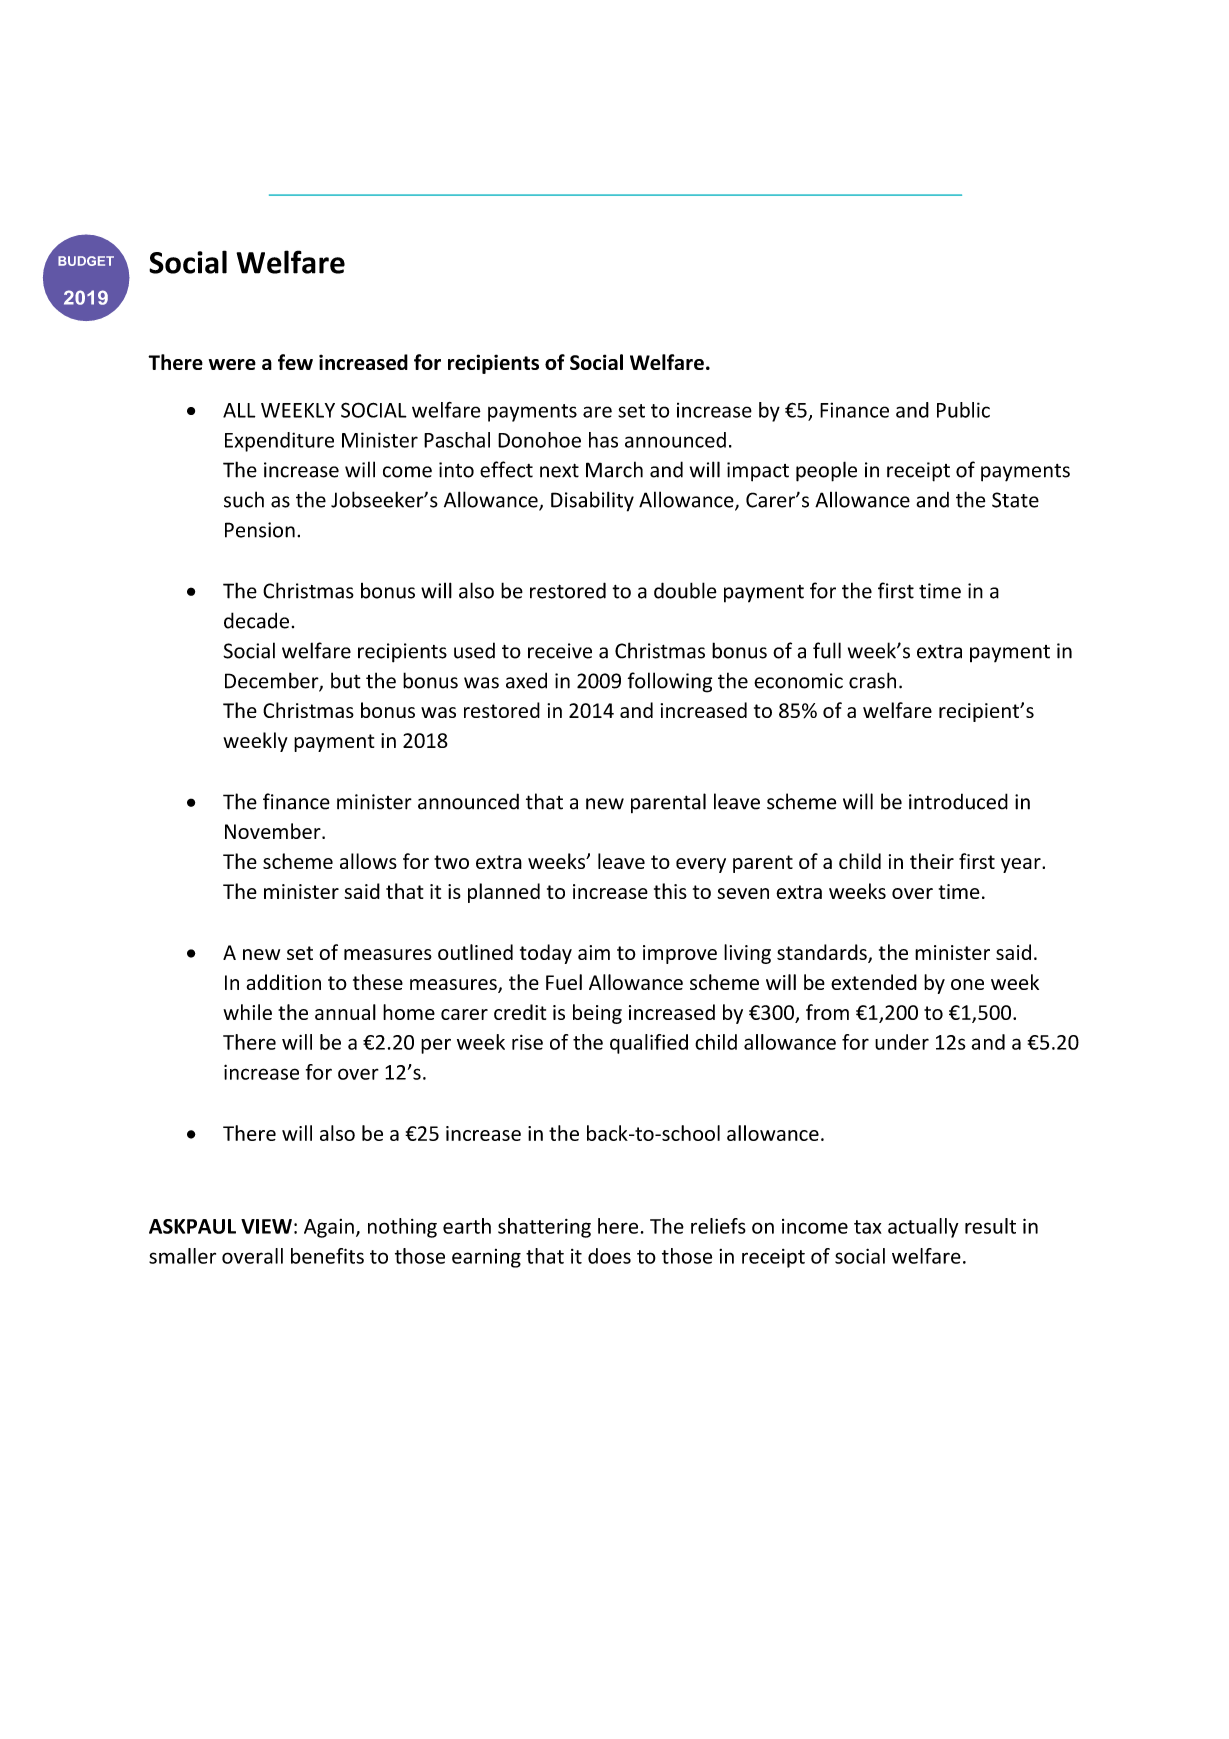 Image resolution: width=1229 pixels, height=1739 pixels. Describe the element at coordinates (182, 1256) in the document. I see `smaller` at that location.
